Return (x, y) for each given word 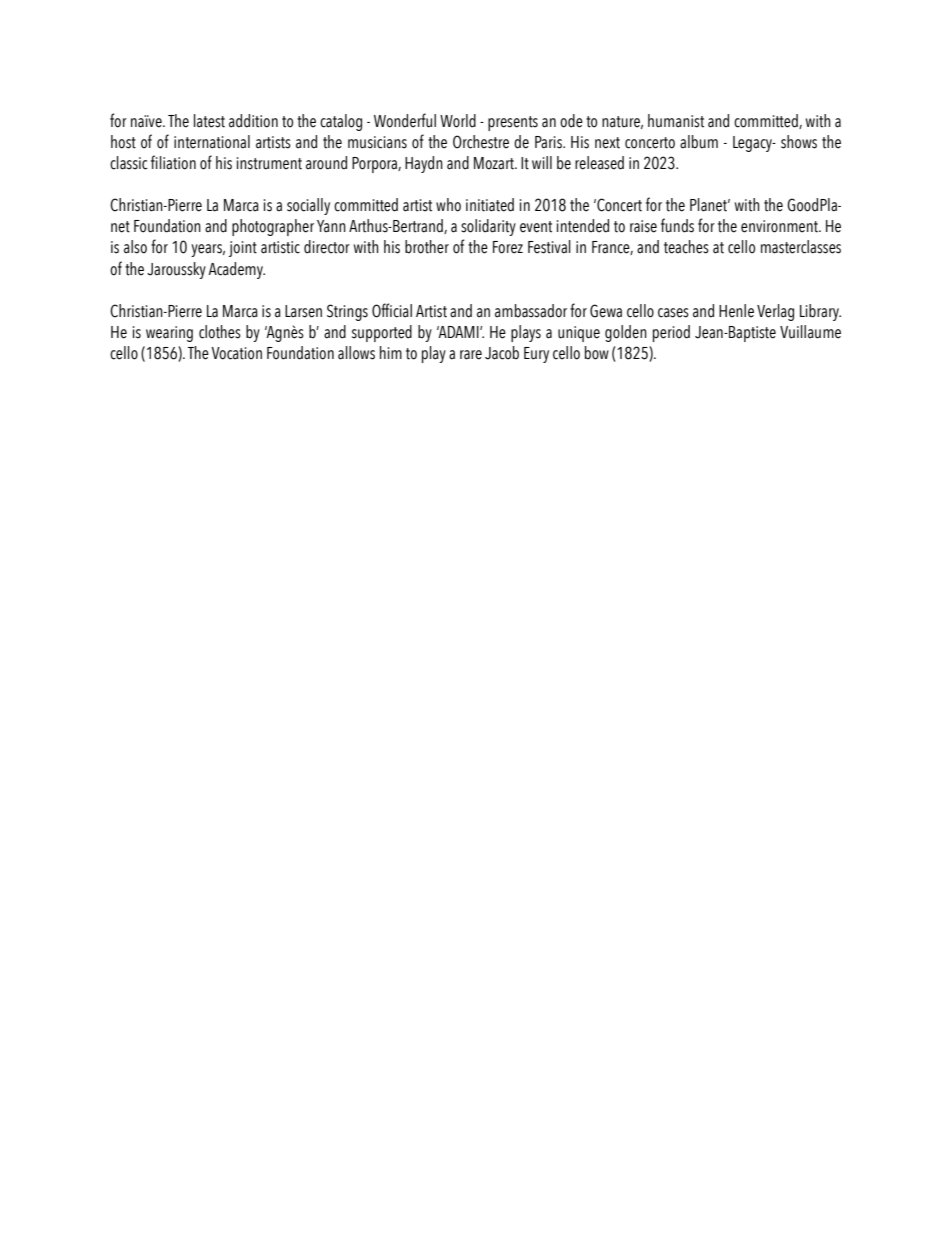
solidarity (488, 227)
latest (209, 121)
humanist (676, 121)
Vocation (236, 353)
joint (243, 249)
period (671, 333)
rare (471, 355)
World (458, 121)
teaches (686, 247)
